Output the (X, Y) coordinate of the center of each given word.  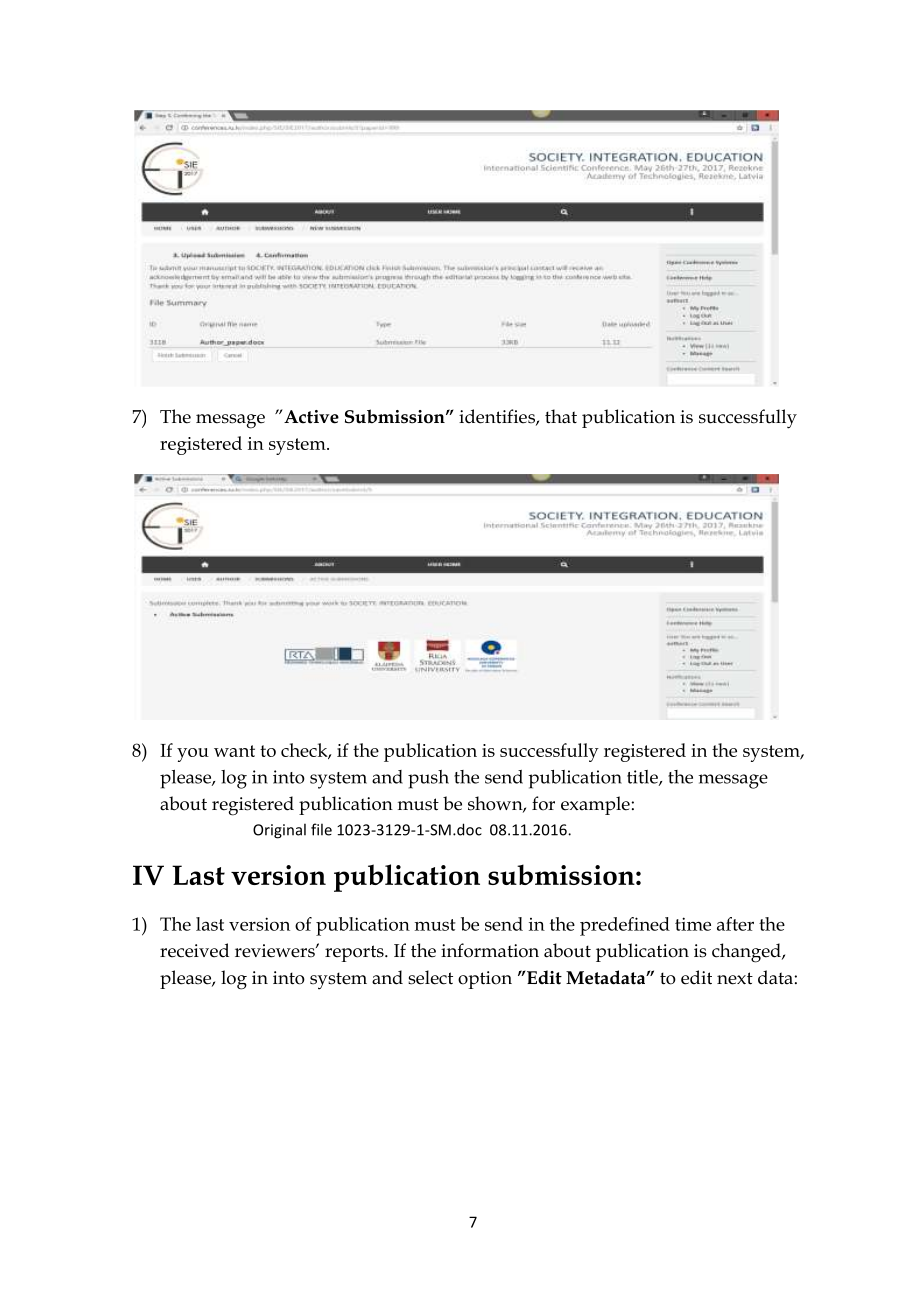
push (428, 779)
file (321, 829)
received (194, 950)
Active (310, 416)
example (595, 805)
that (561, 416)
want (234, 751)
